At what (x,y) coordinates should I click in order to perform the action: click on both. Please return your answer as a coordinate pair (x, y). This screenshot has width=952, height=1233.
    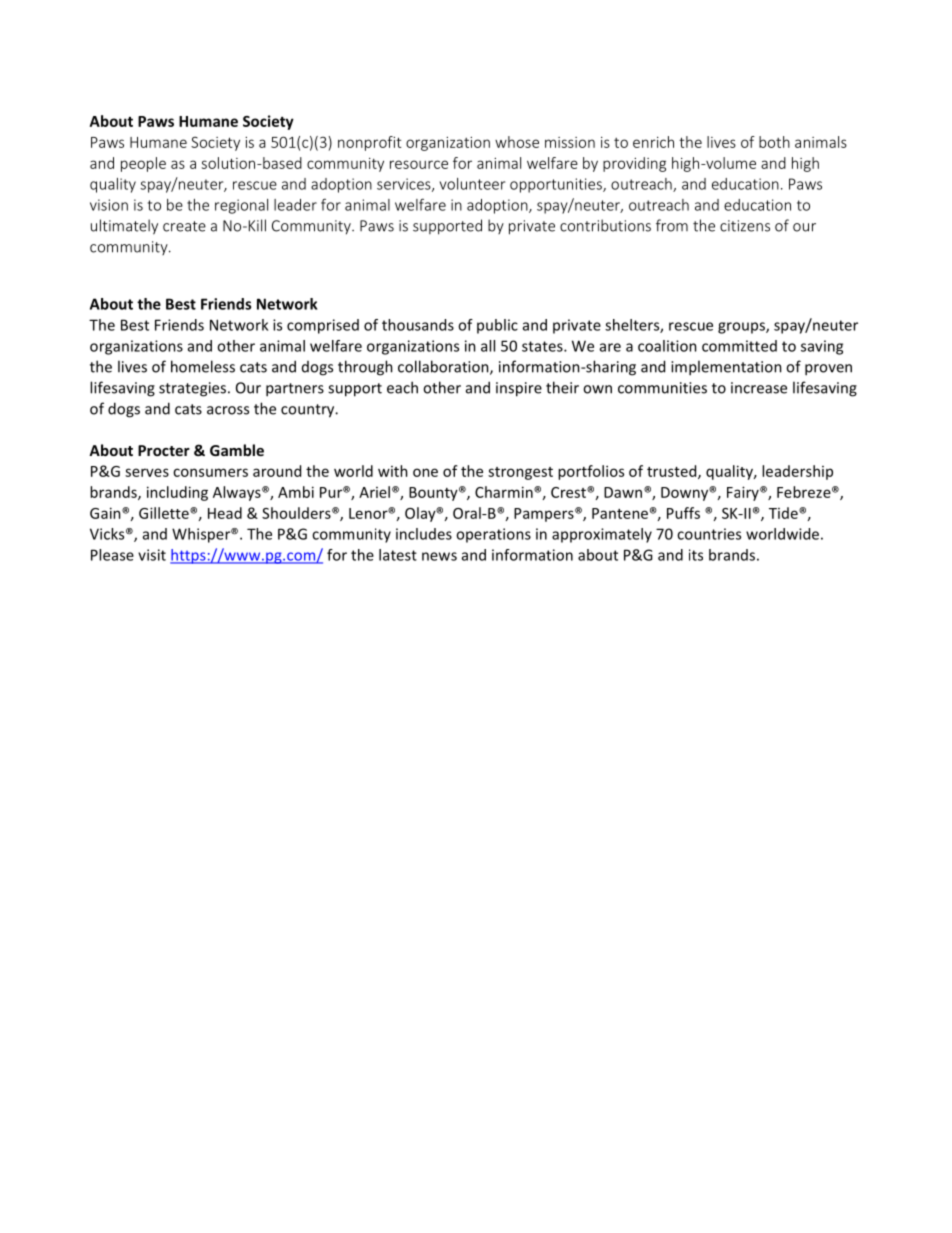
    Looking at the image, I should click on (774, 142).
